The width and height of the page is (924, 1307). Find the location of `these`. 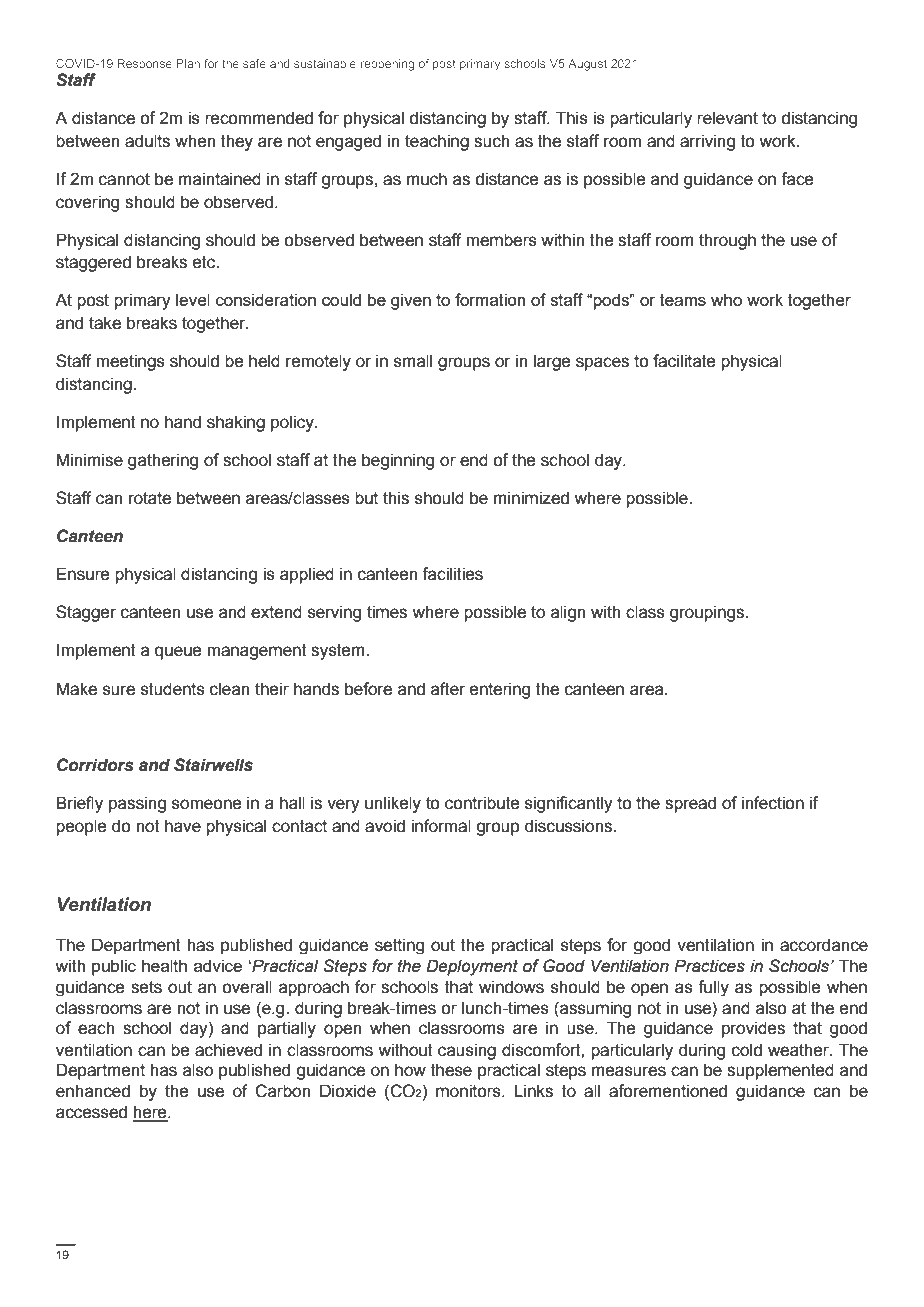

these is located at coordinates (451, 1070).
